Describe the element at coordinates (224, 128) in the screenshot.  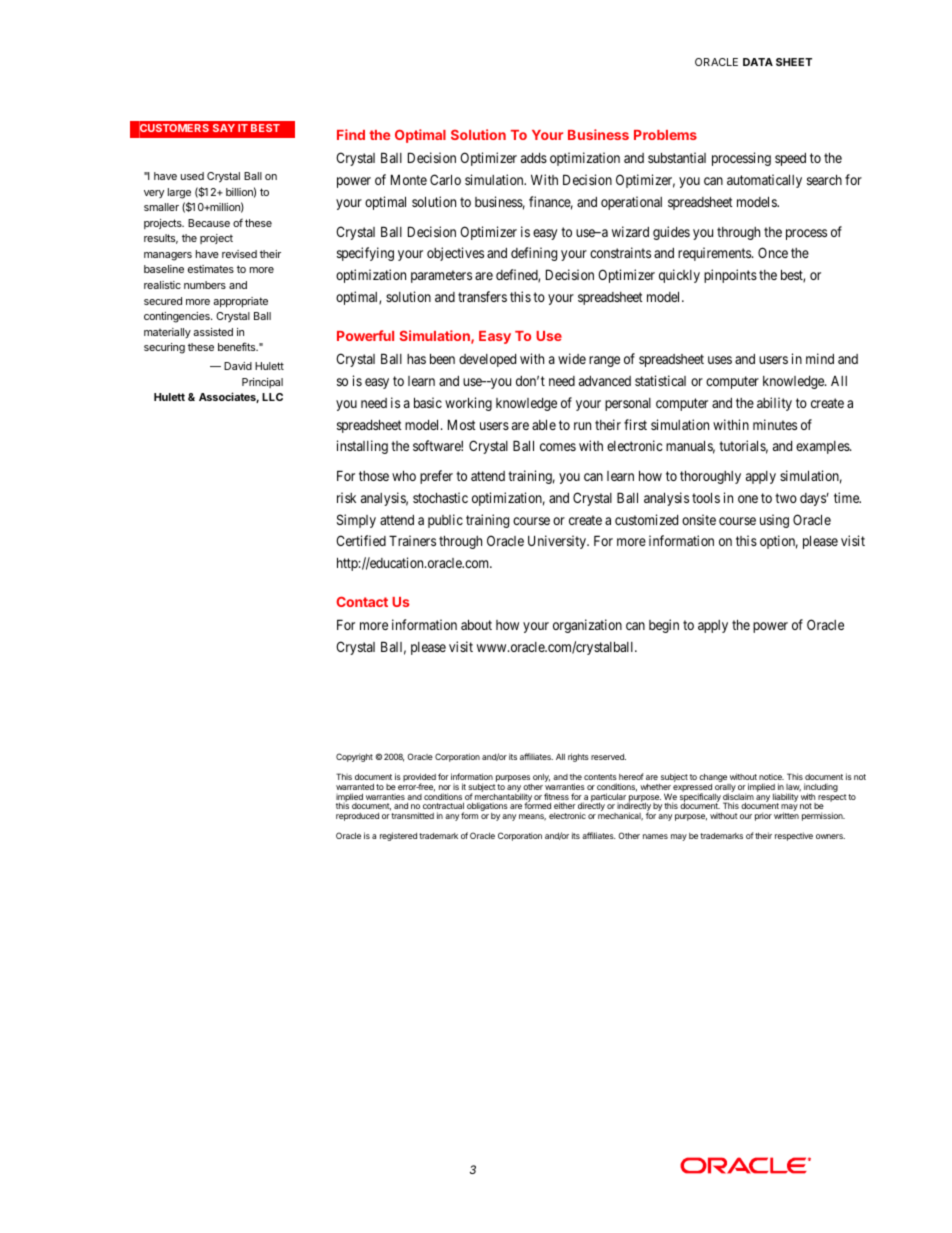
I see `SAY` at that location.
